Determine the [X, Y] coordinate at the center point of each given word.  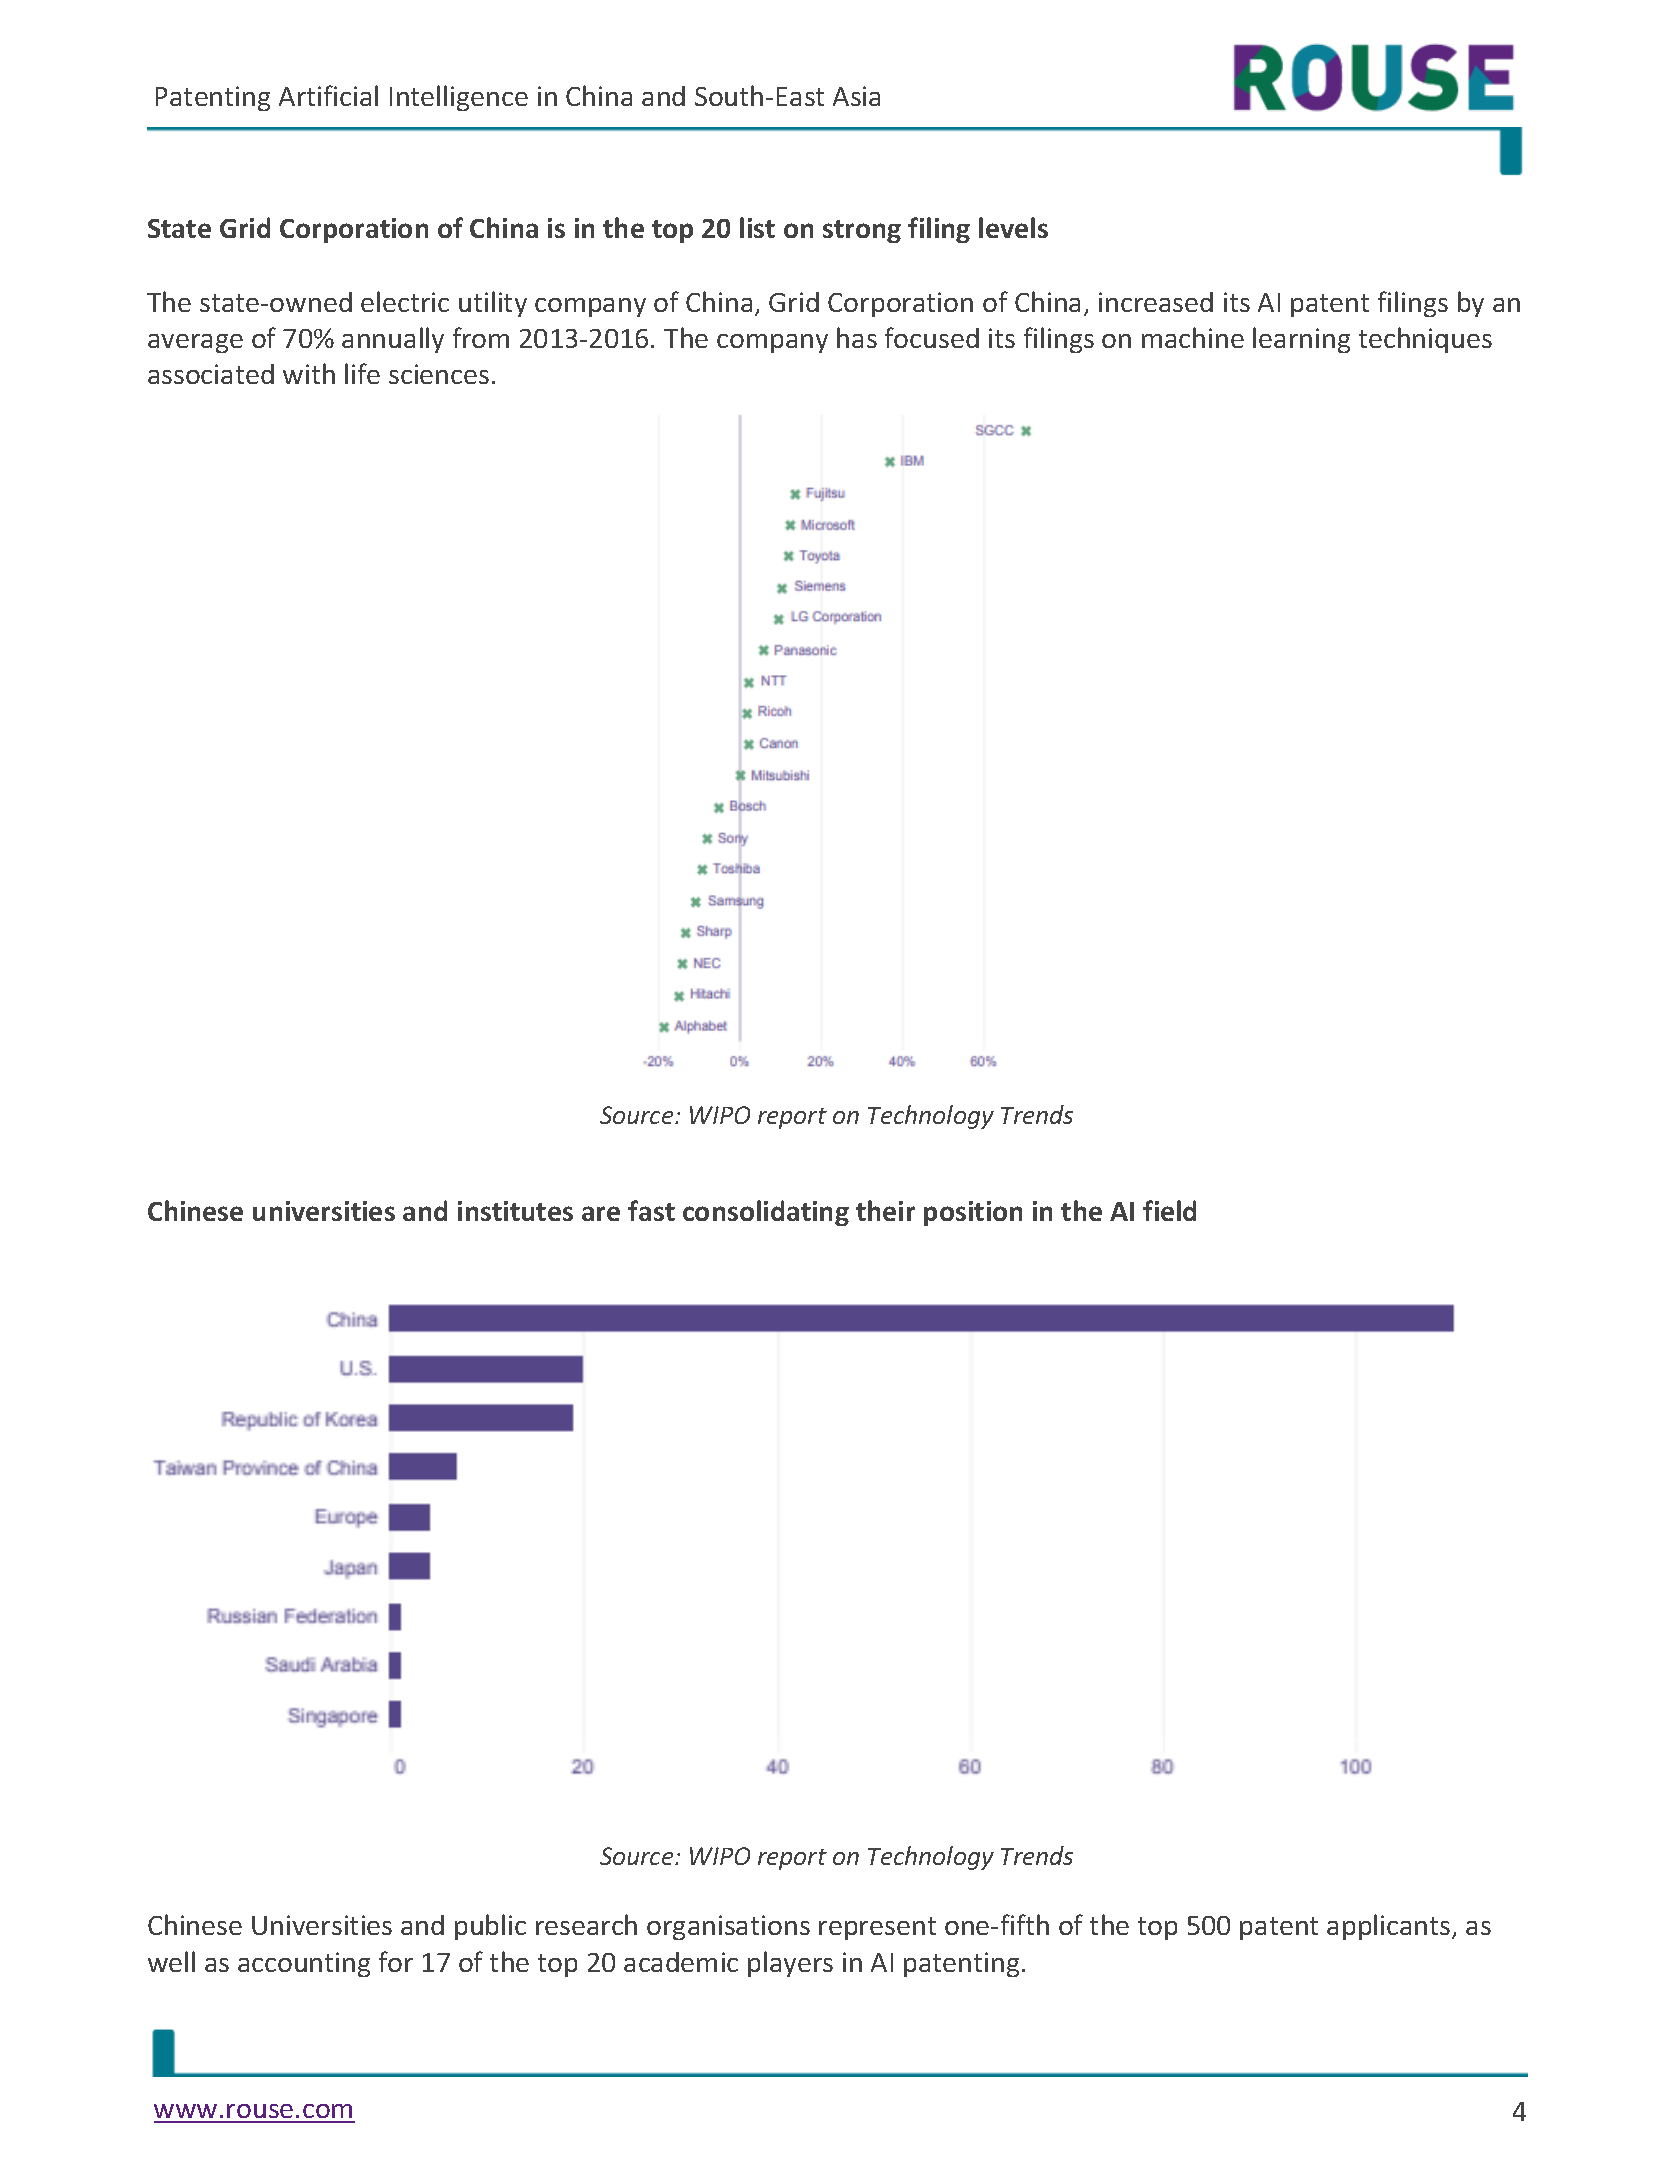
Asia [856, 96]
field [1169, 1210]
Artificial [328, 95]
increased [1156, 302]
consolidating [766, 1213]
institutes [515, 1211]
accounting [304, 1964]
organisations [728, 1927]
